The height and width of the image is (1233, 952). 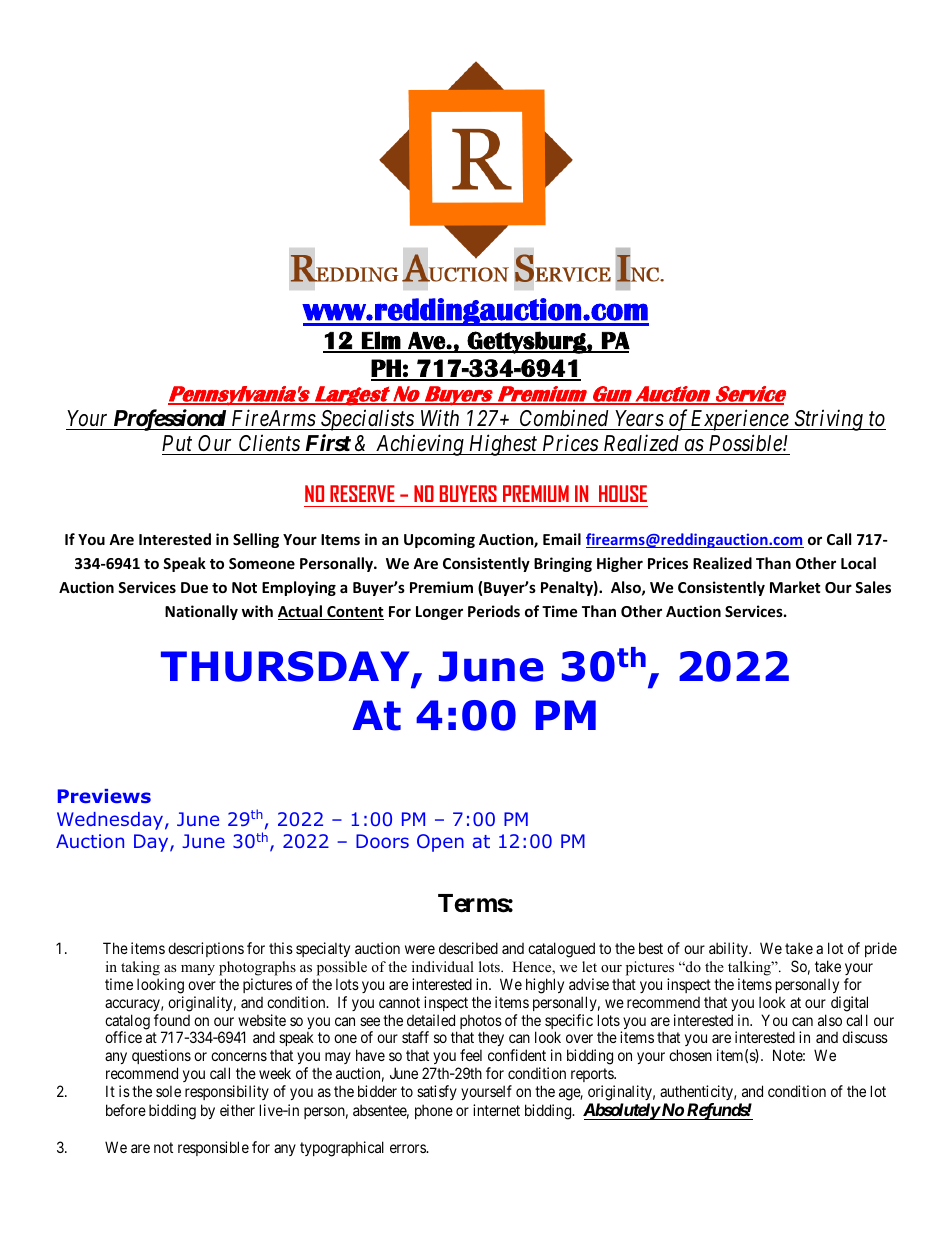 I want to click on Due, so click(x=194, y=587).
